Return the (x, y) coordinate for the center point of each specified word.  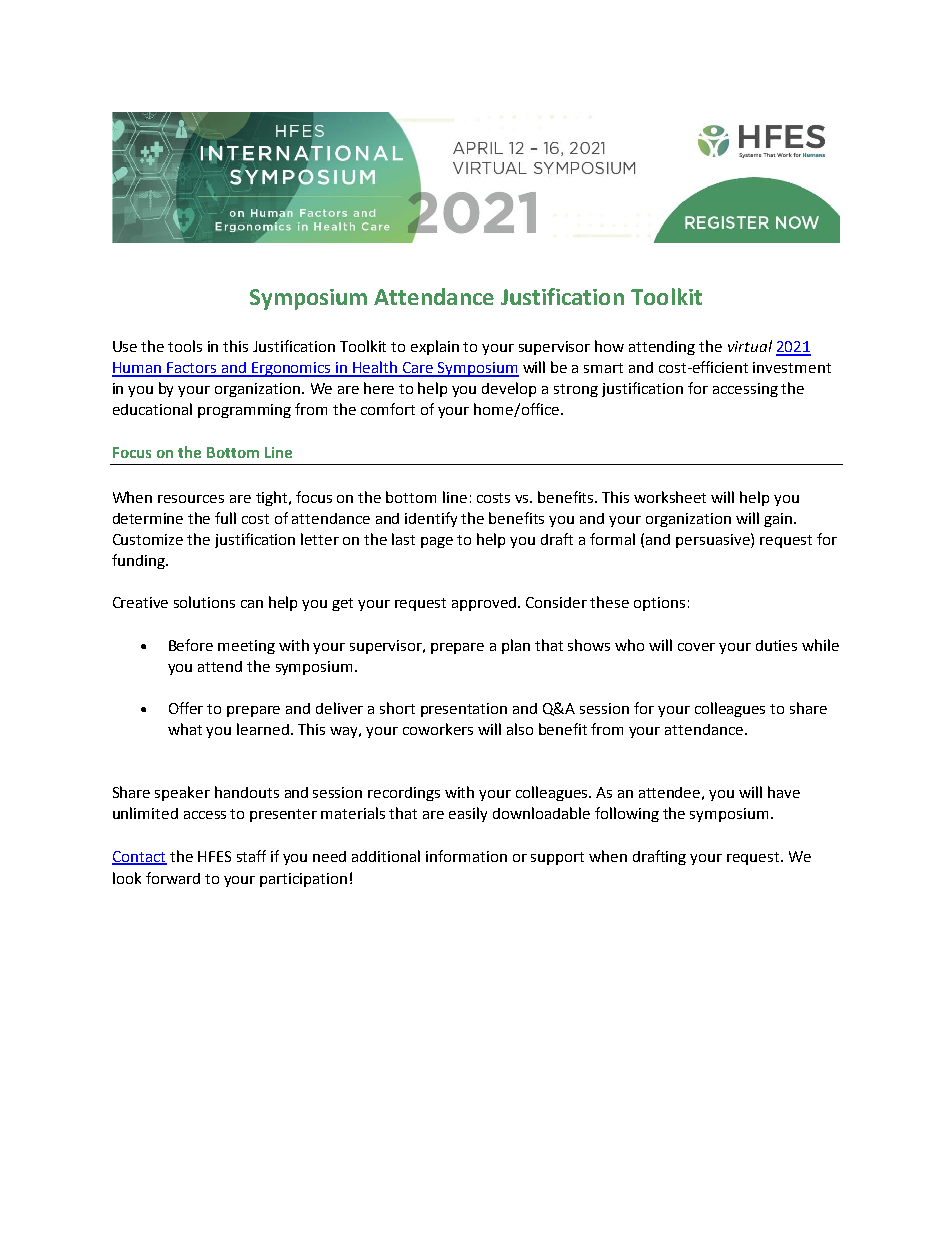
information (466, 856)
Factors (192, 369)
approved (485, 604)
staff (251, 856)
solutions (204, 602)
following (627, 814)
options (659, 604)
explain (435, 347)
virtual (750, 346)
